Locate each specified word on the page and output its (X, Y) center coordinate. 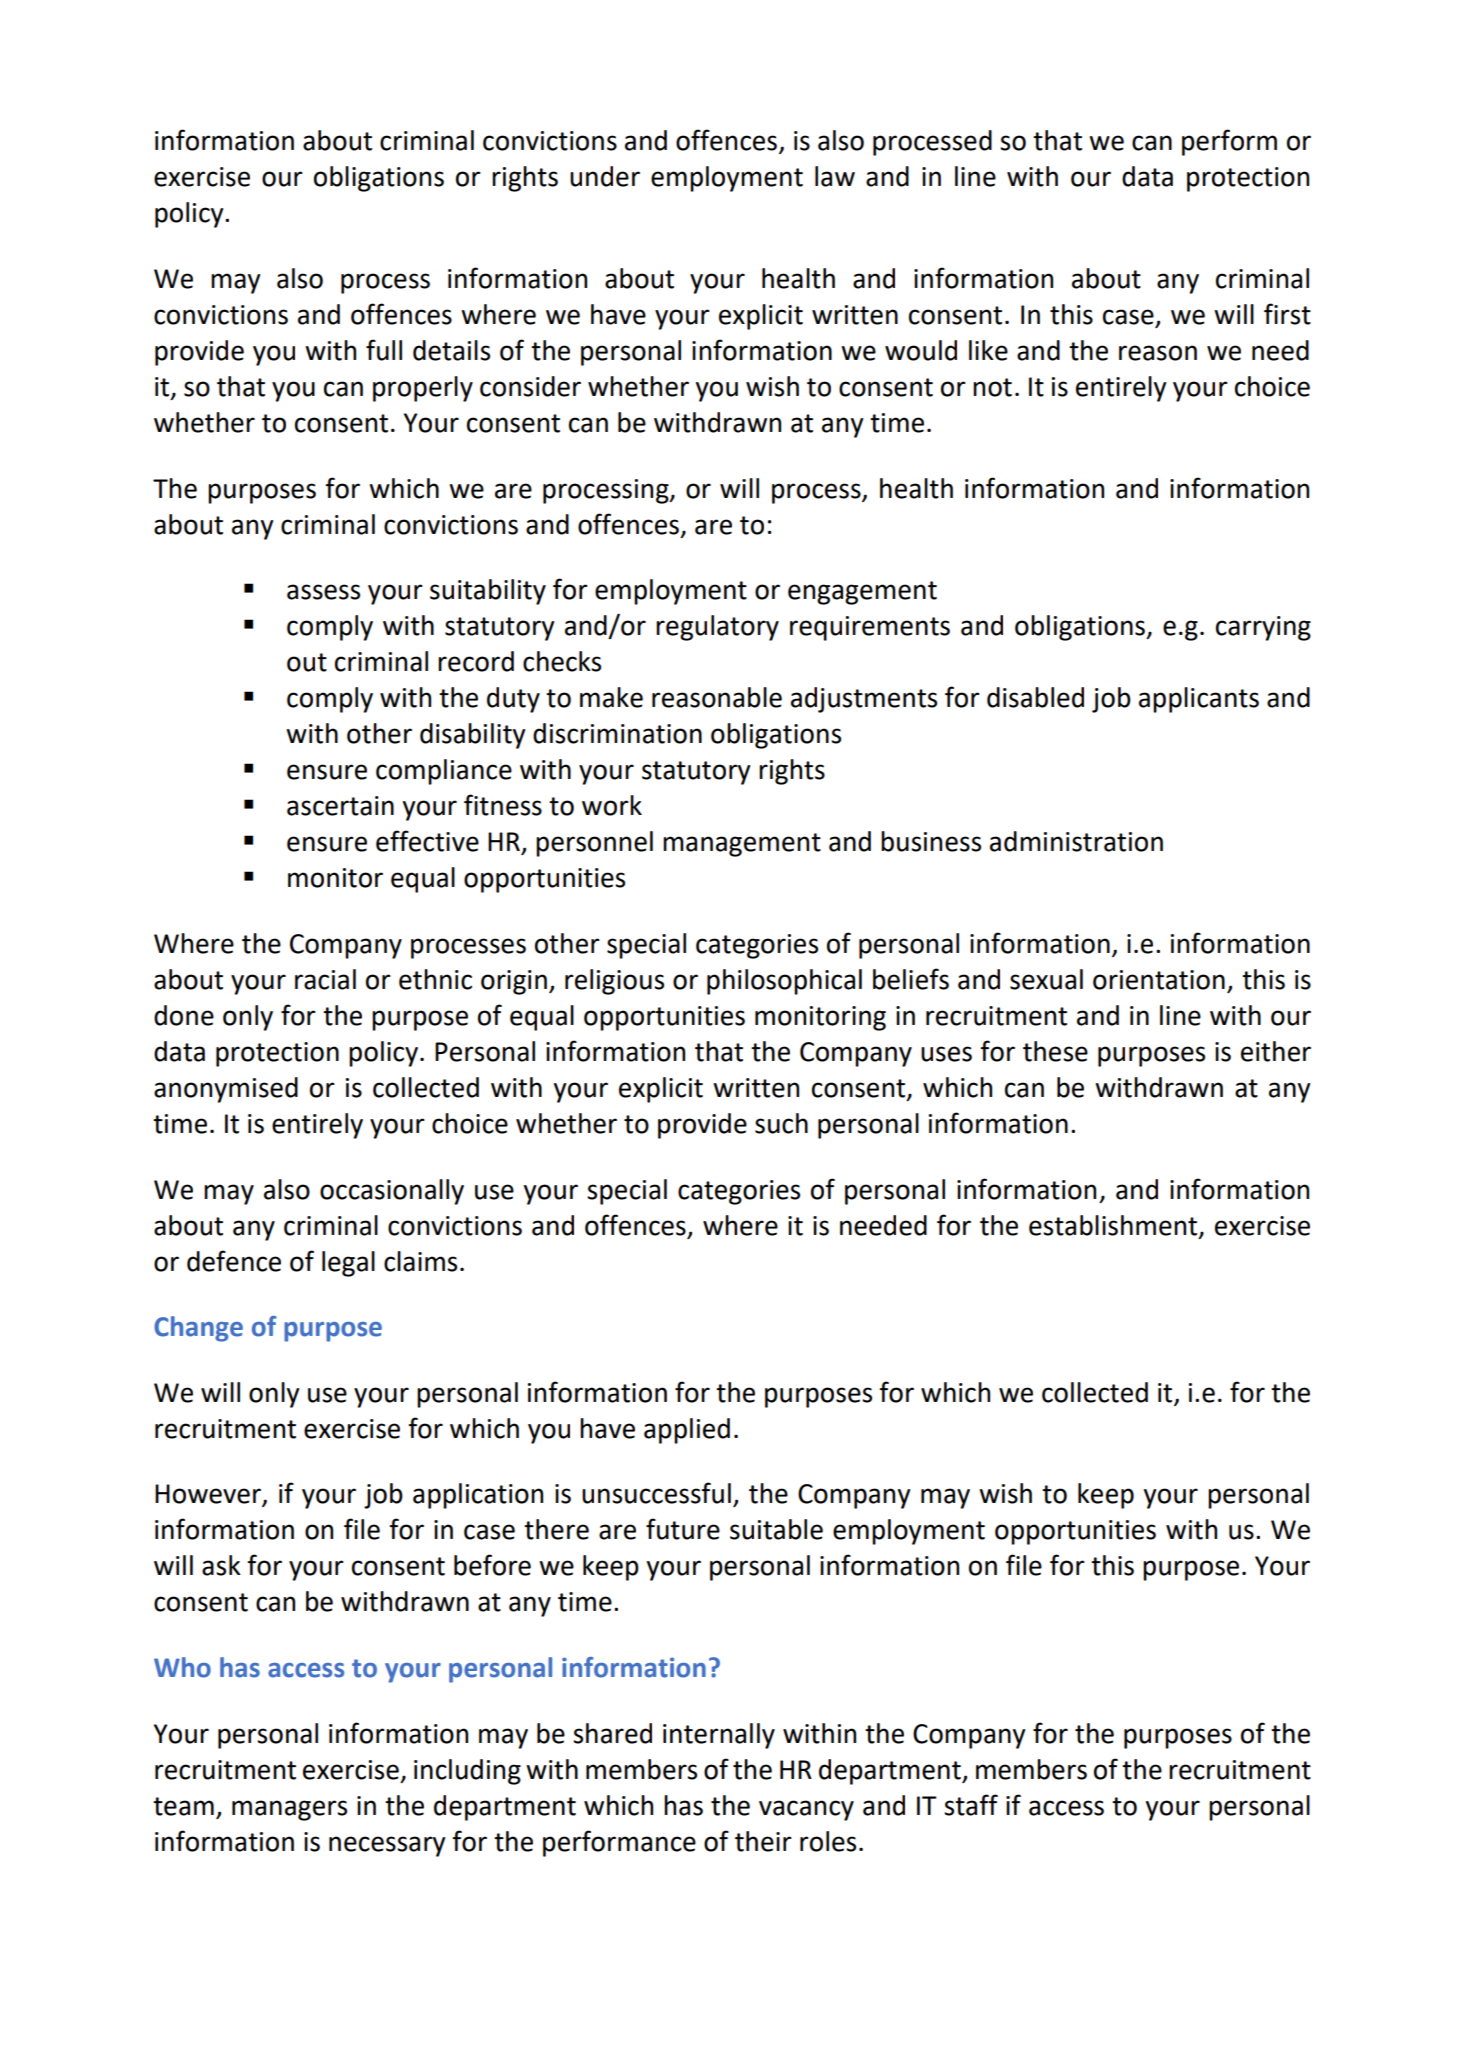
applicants (1199, 700)
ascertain (340, 806)
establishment (1114, 1226)
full (384, 350)
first (1287, 314)
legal (348, 1264)
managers (289, 1810)
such (781, 1123)
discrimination (617, 733)
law (835, 176)
